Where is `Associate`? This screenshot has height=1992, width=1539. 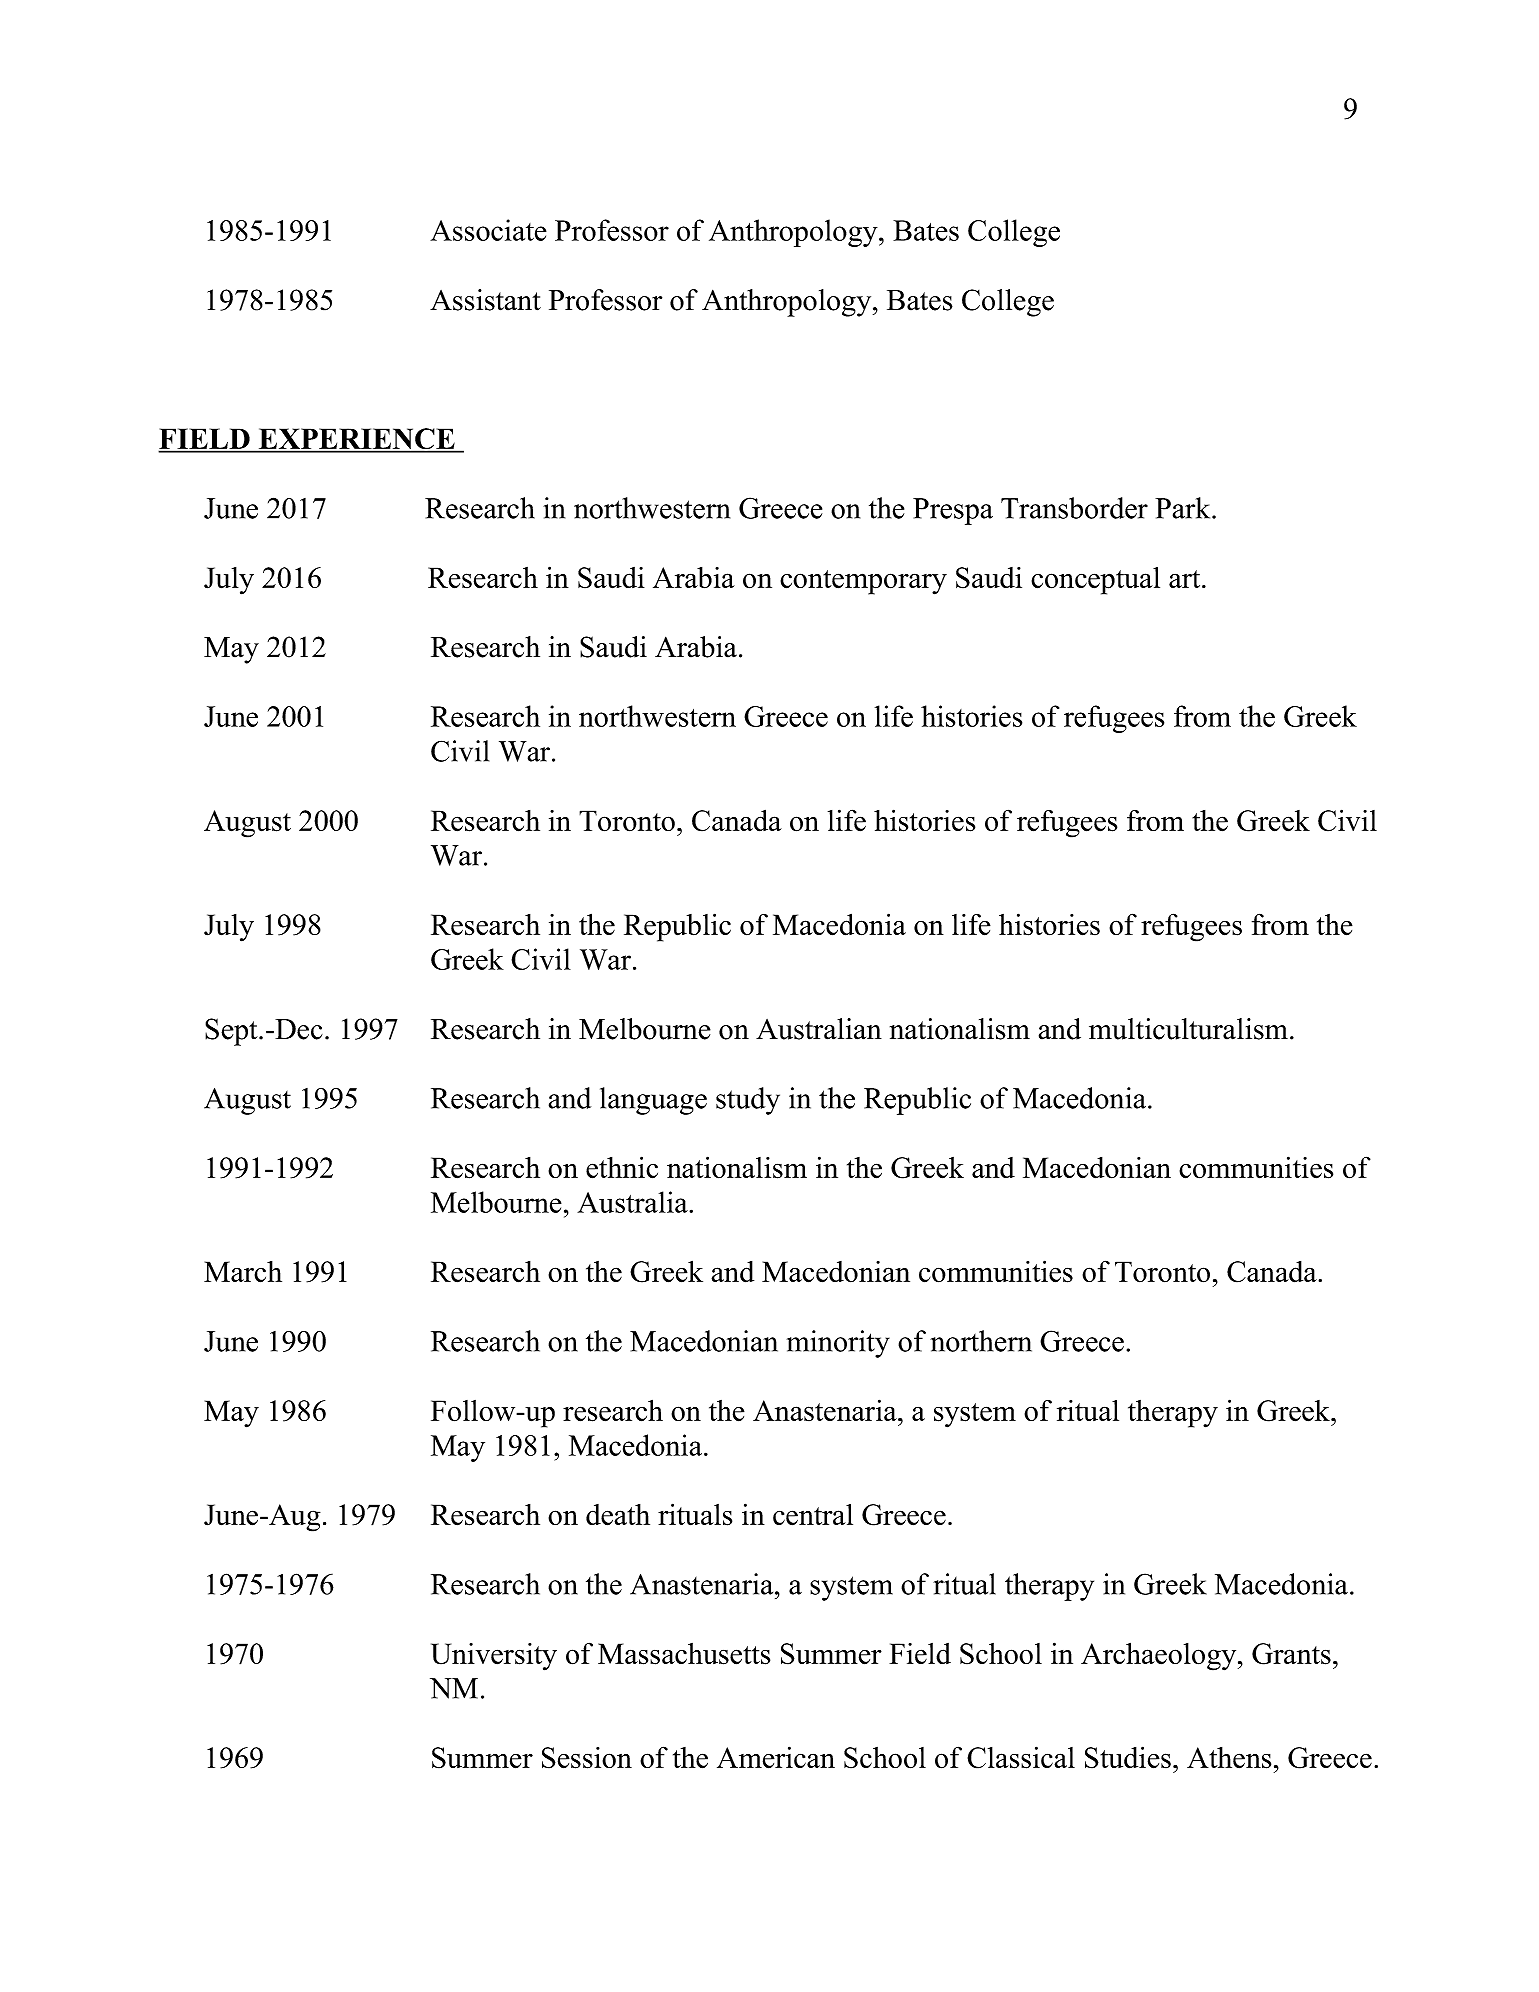 Associate is located at coordinates (488, 230).
